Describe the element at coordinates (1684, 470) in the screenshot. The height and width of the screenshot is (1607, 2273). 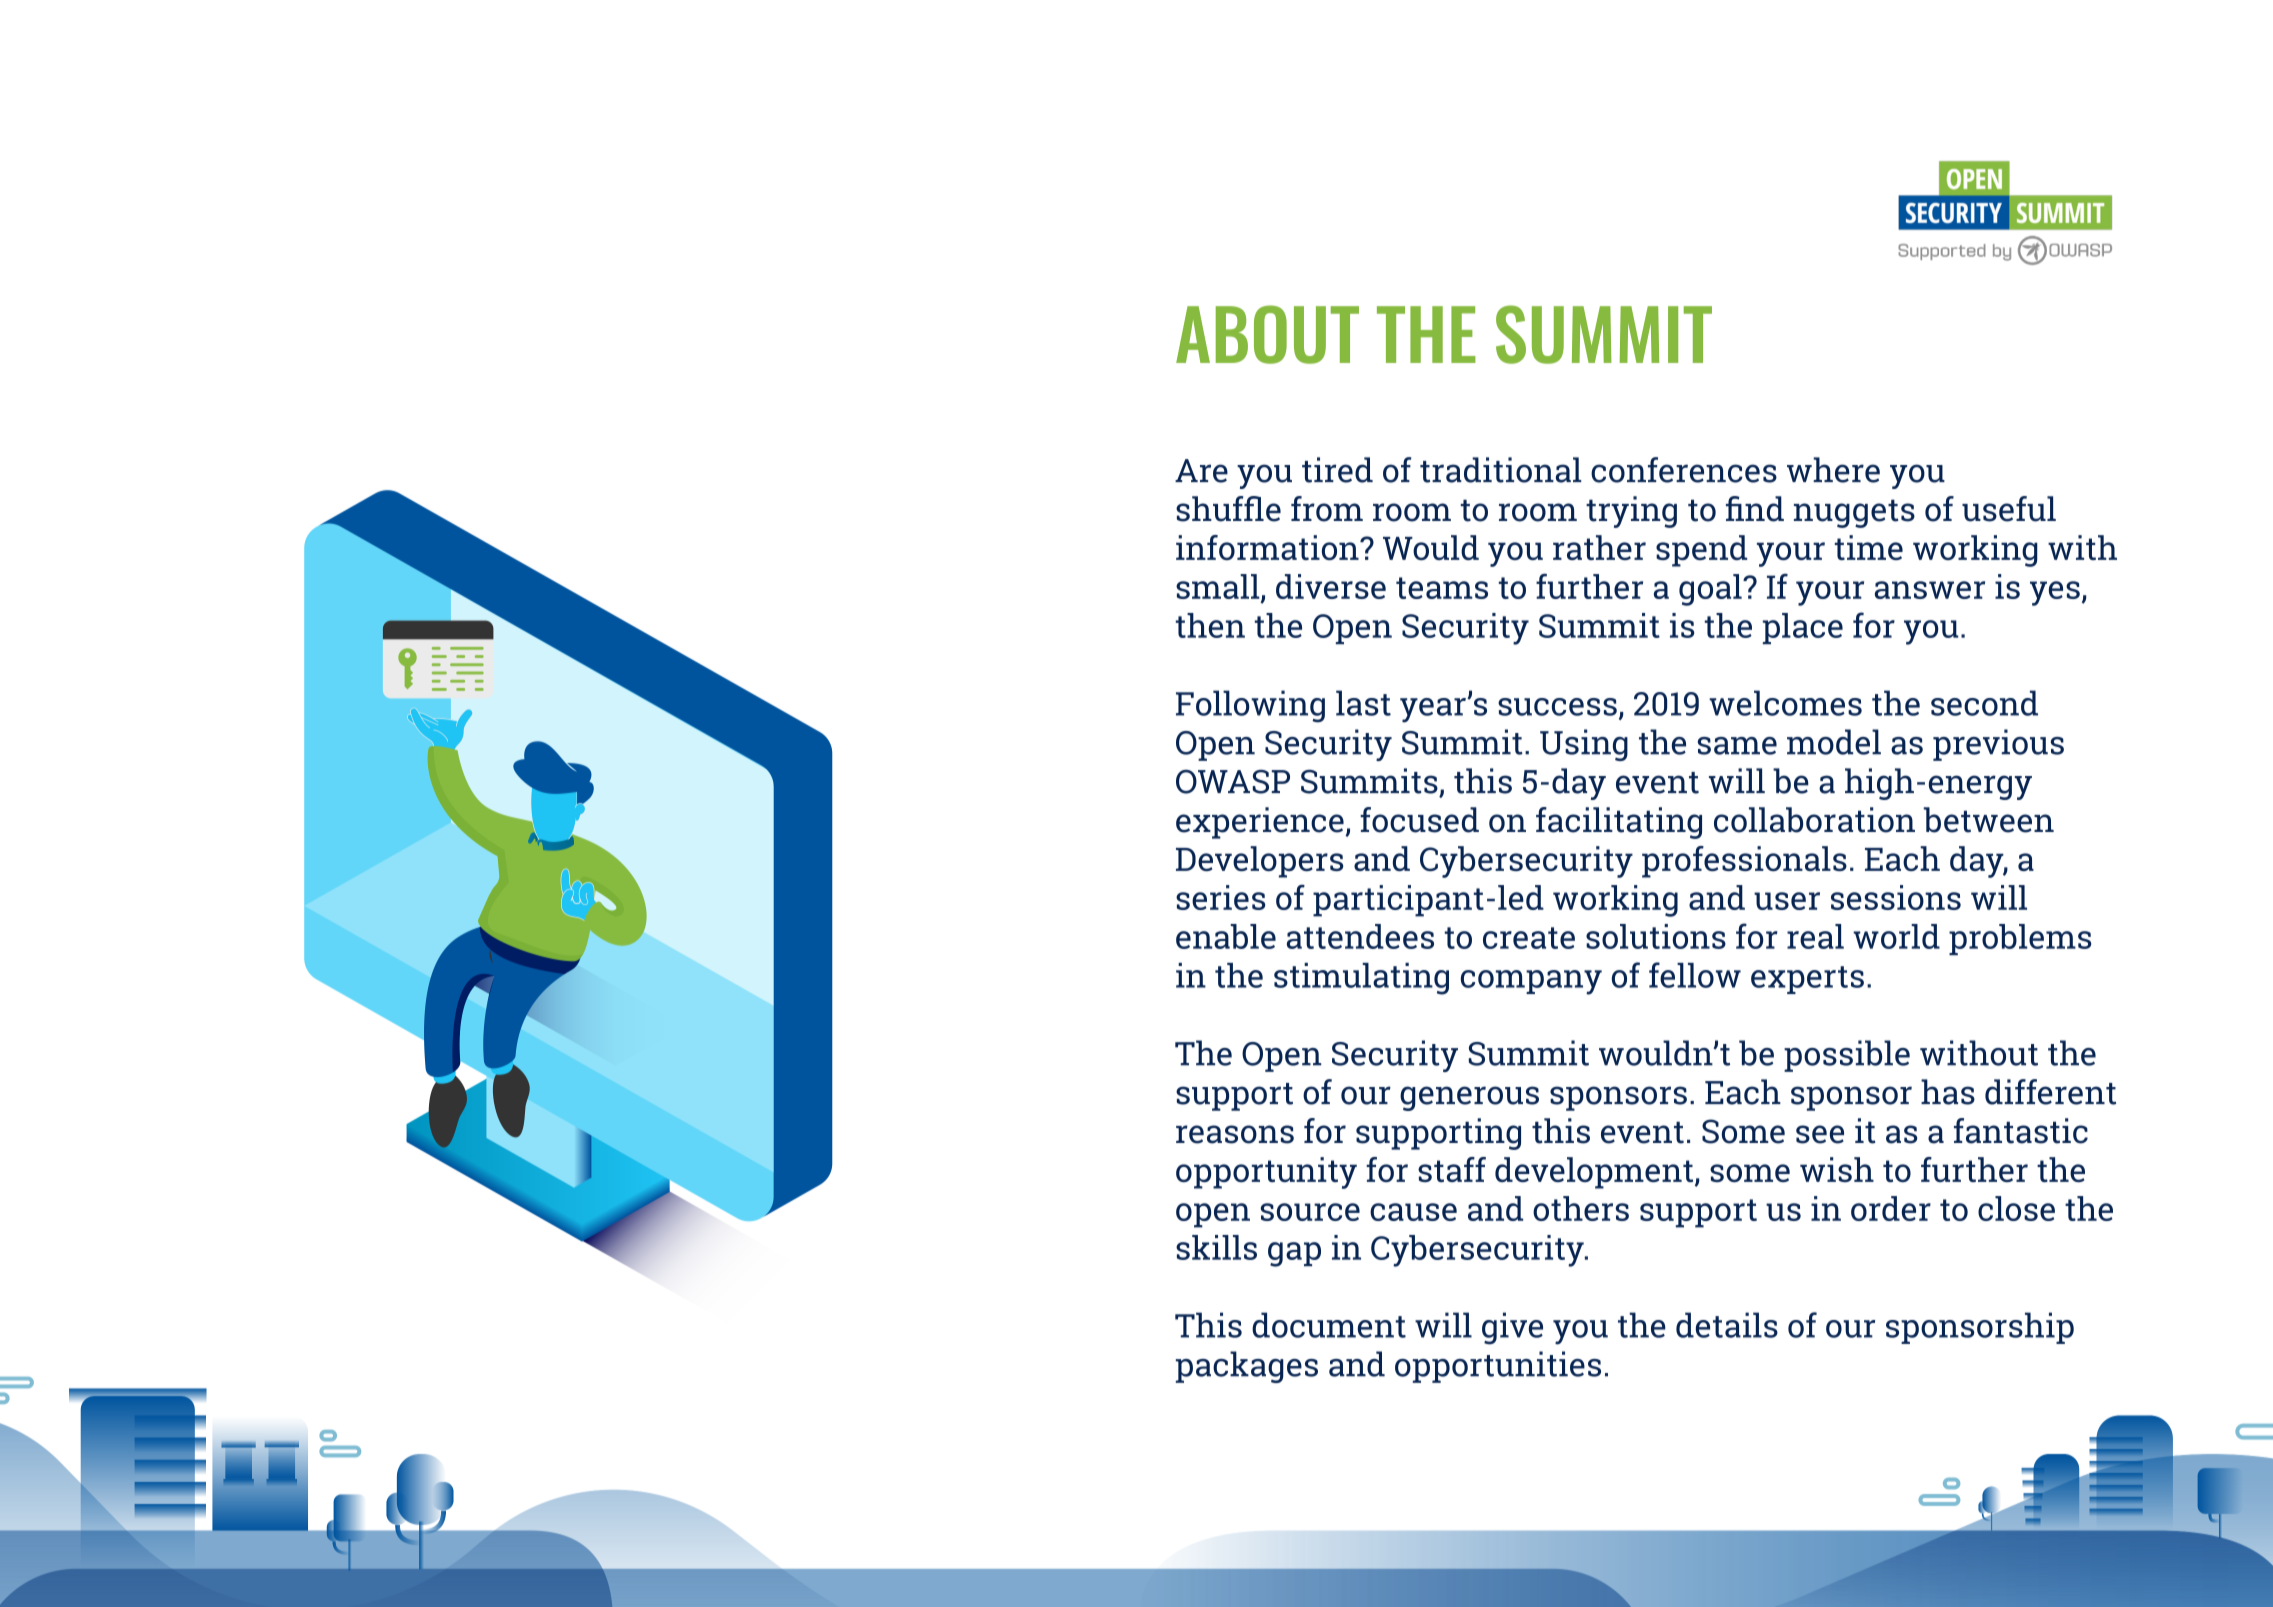
I see `conferences` at that location.
